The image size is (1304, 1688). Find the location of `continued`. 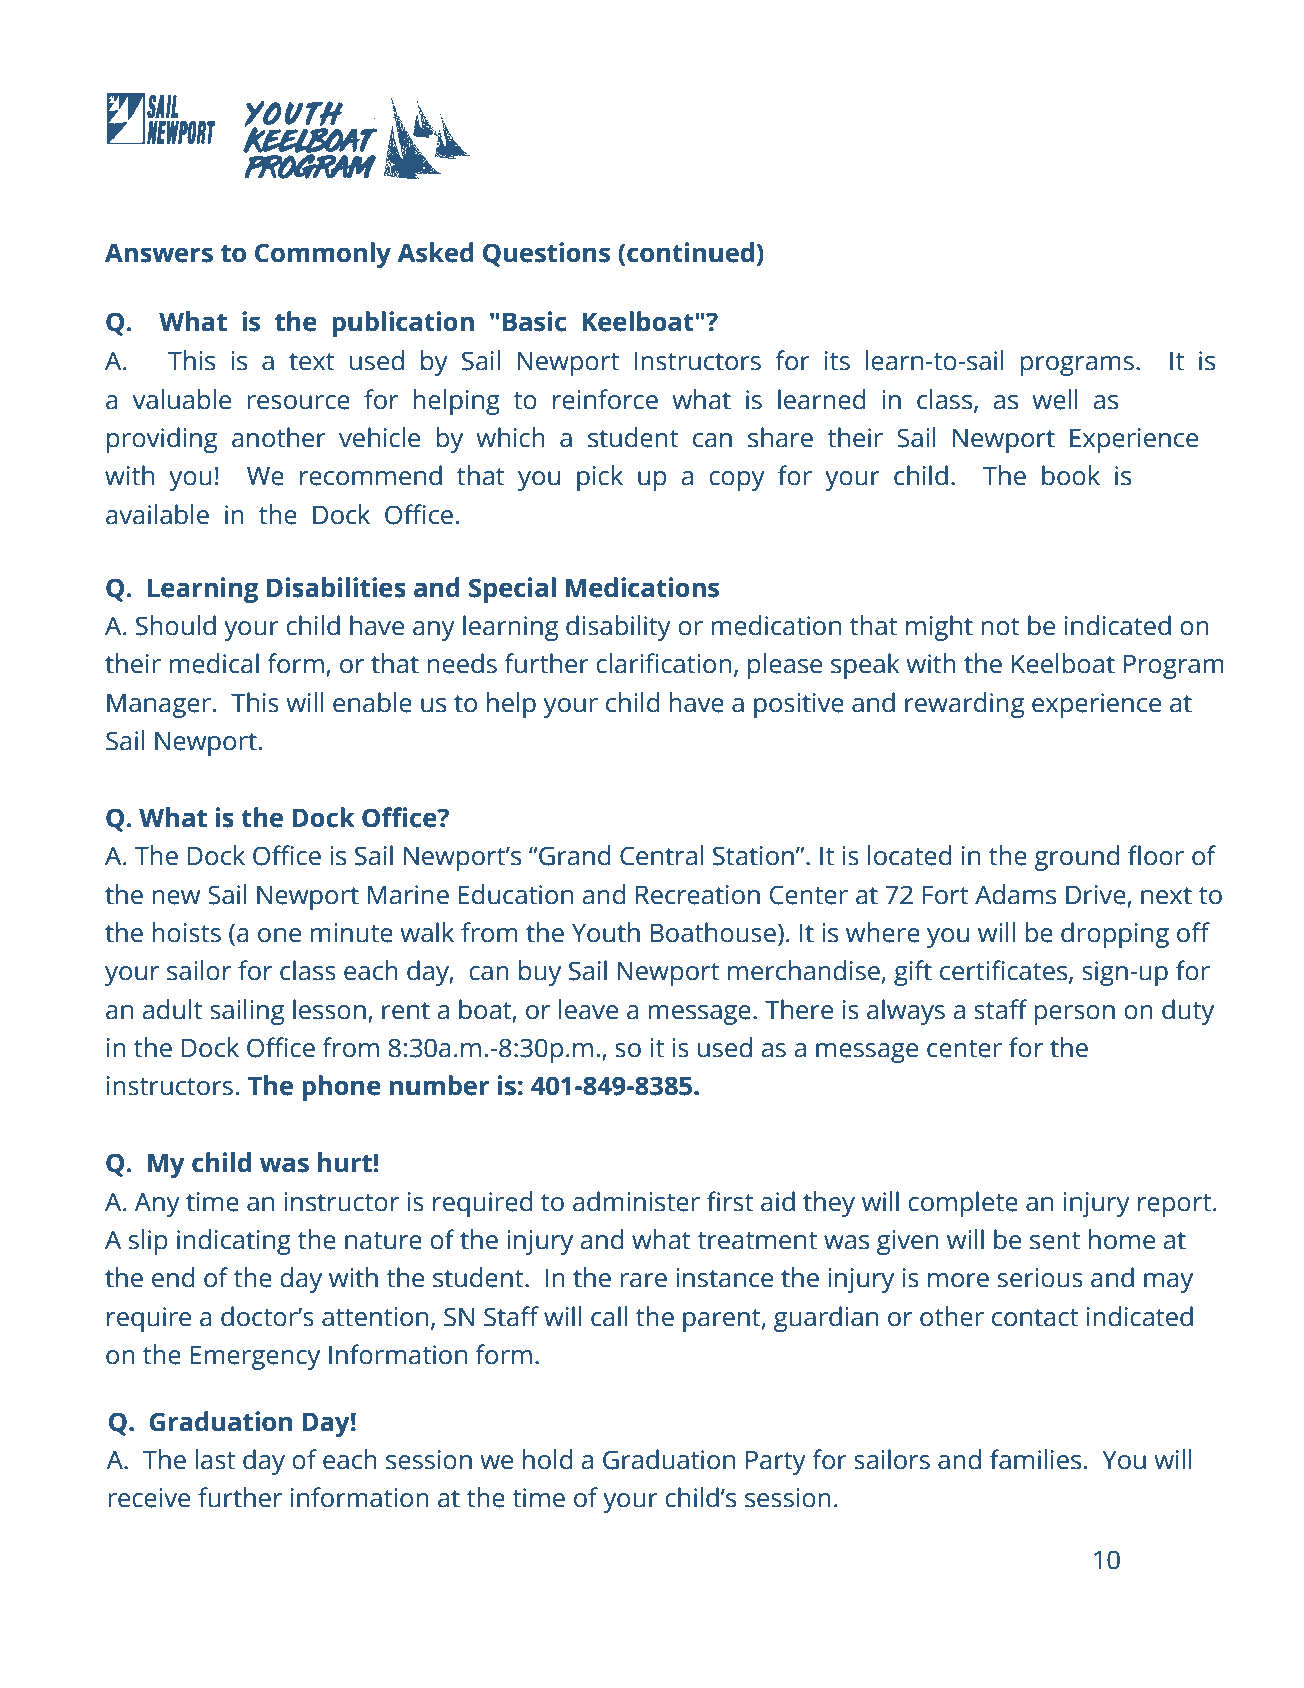

continued is located at coordinates (690, 252).
